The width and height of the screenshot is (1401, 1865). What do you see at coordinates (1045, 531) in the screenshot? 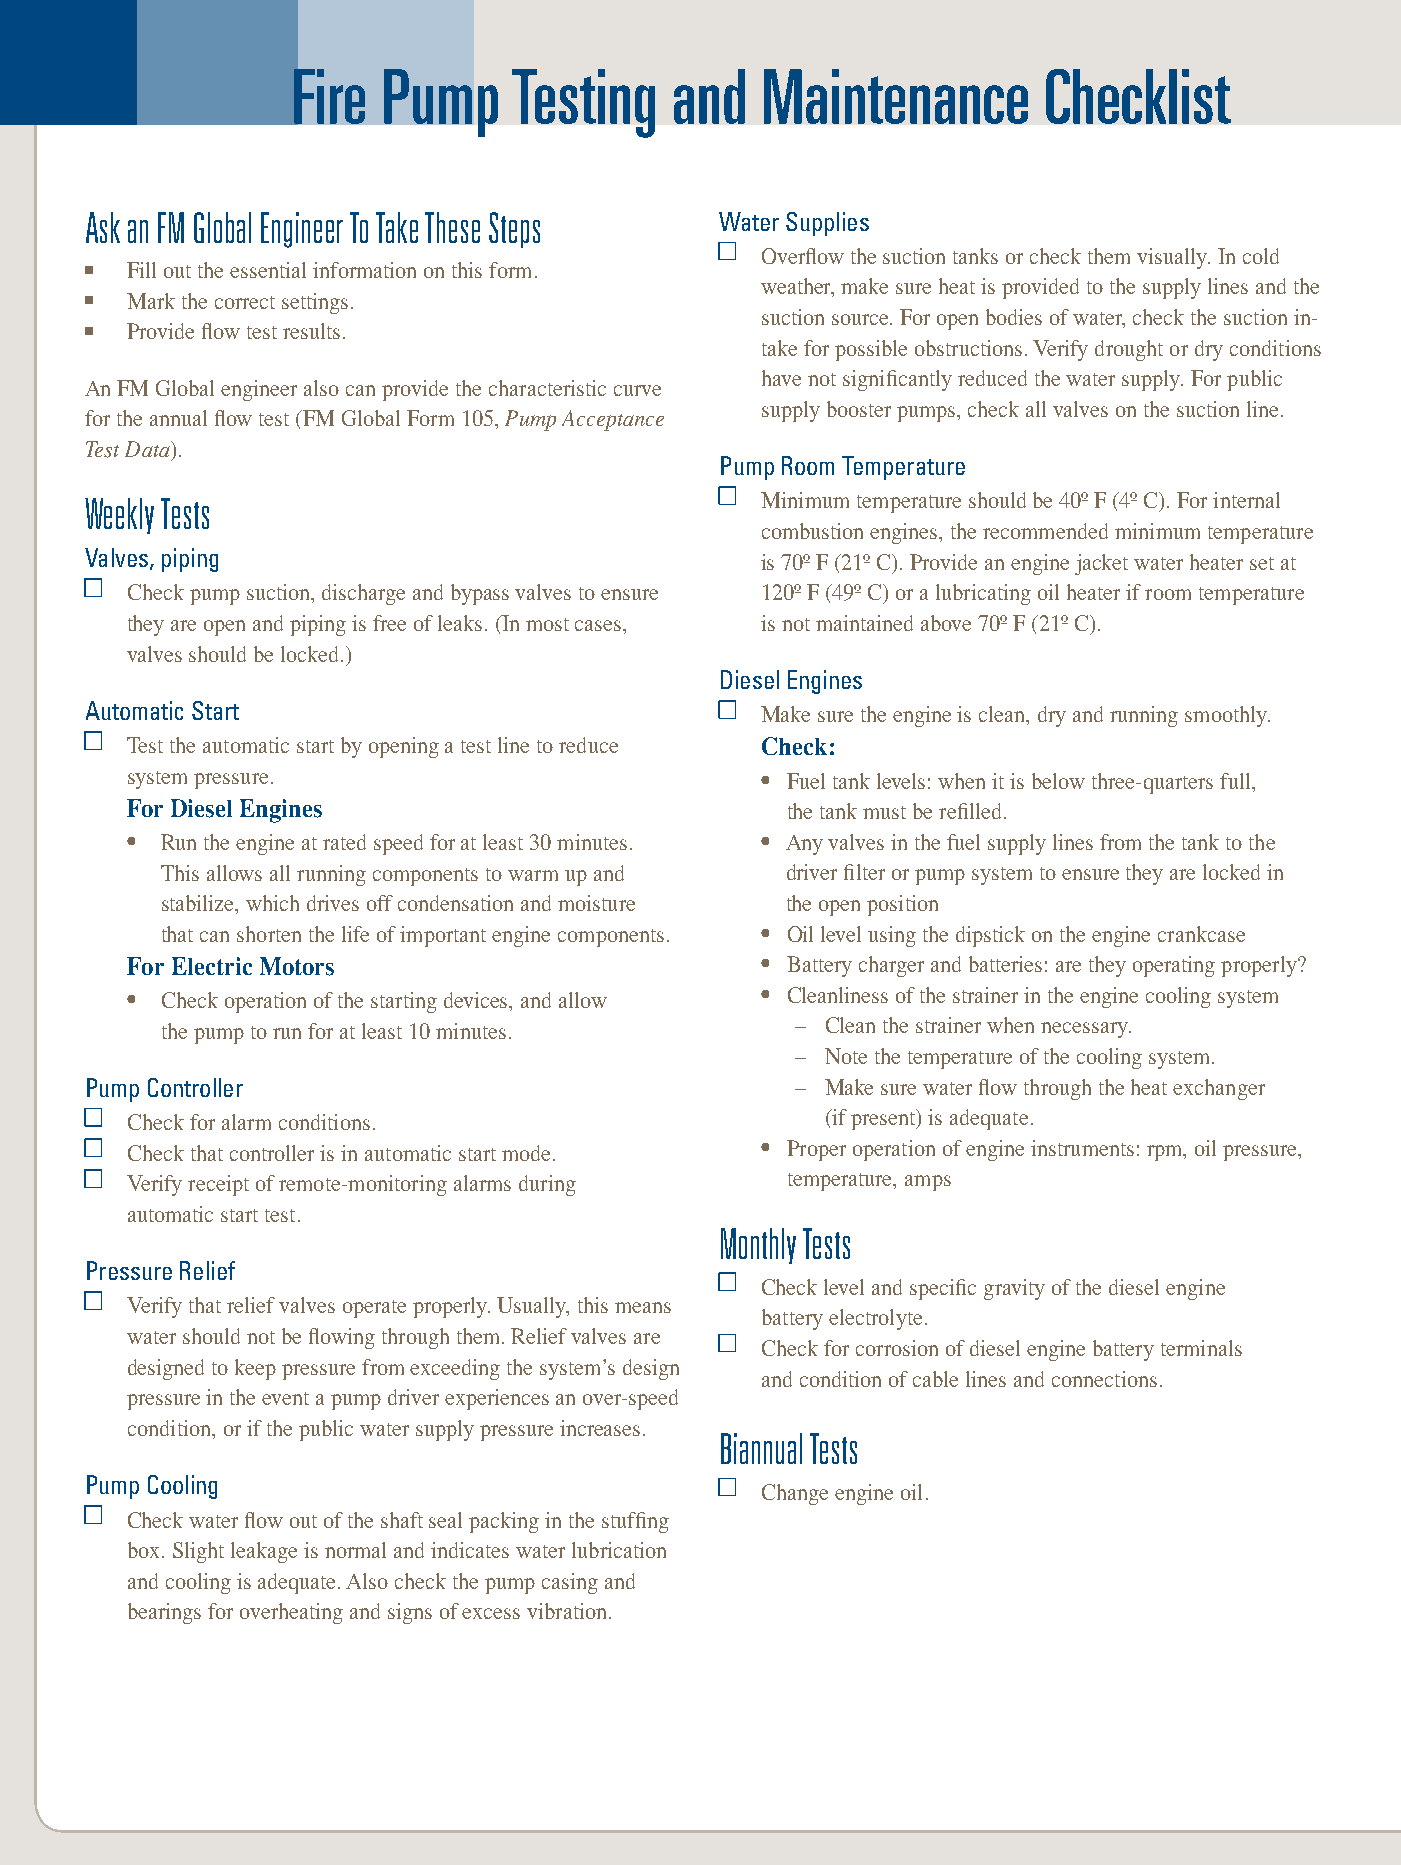
I see `recommended` at bounding box center [1045, 531].
